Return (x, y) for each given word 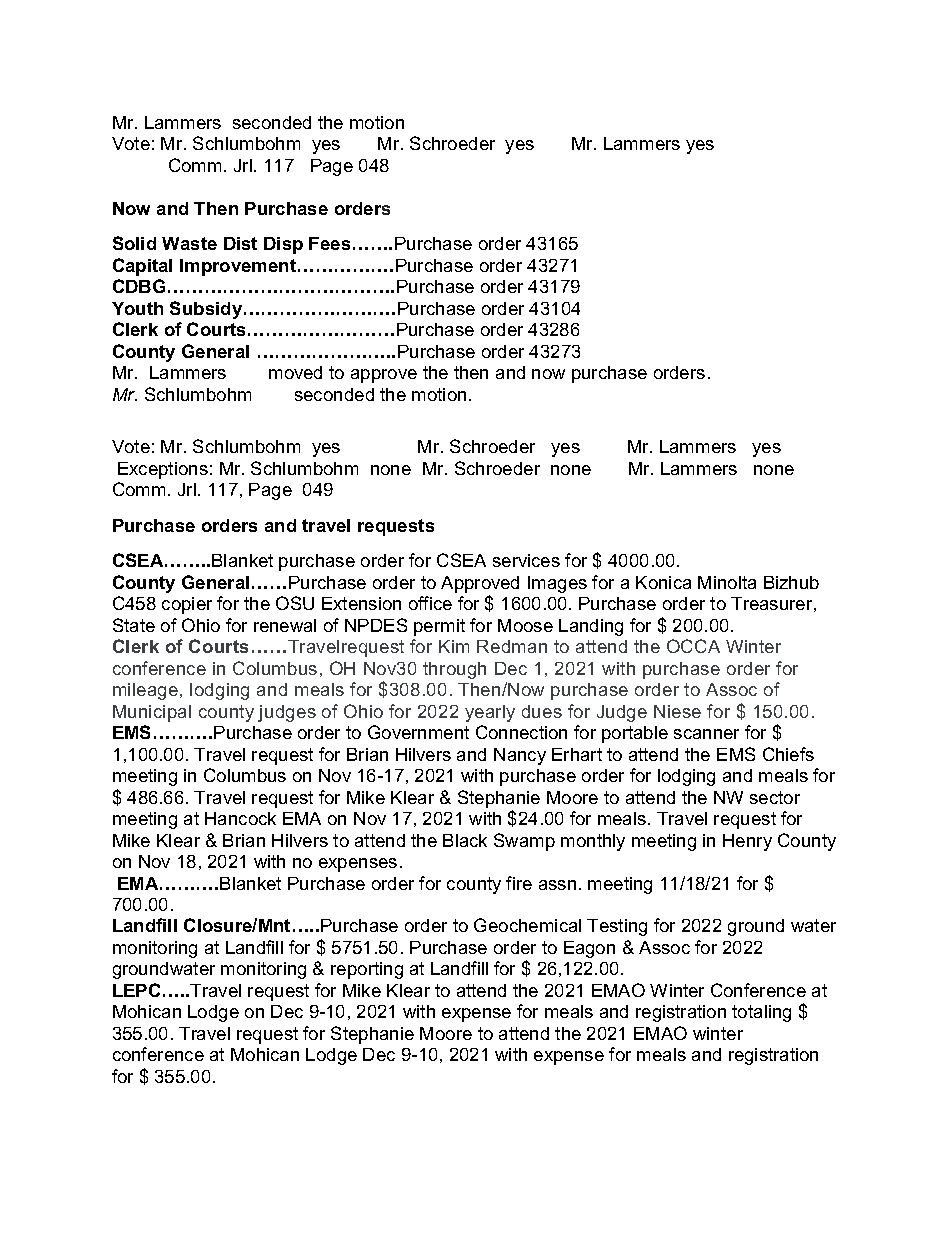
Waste (189, 243)
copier (187, 605)
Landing (591, 627)
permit (439, 627)
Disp (283, 245)
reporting (367, 970)
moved (295, 372)
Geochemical (527, 925)
